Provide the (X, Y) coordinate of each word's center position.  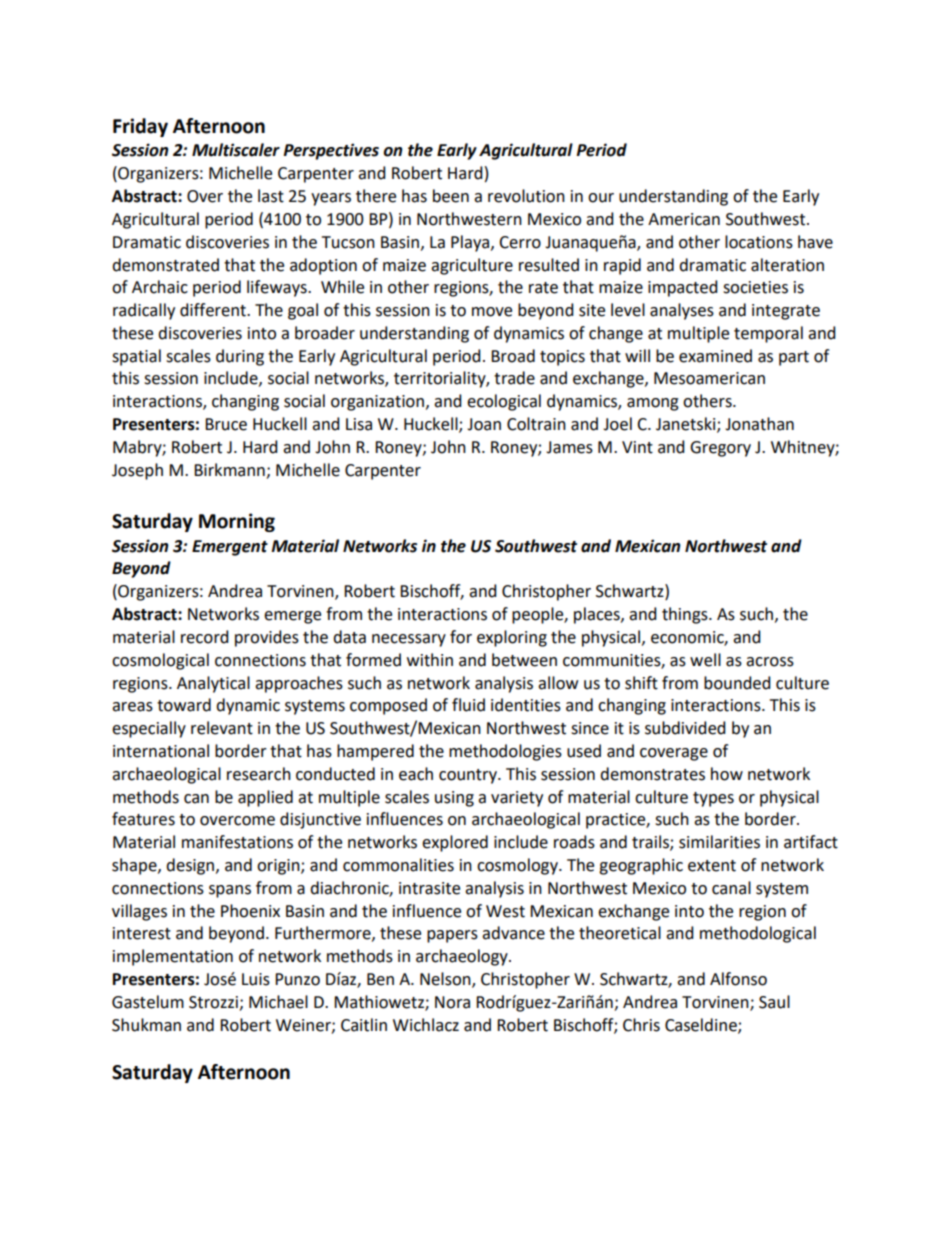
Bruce (226, 424)
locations (759, 242)
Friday (140, 127)
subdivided (685, 728)
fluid (468, 705)
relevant (222, 728)
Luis (256, 979)
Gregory (720, 449)
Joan (484, 424)
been (451, 196)
